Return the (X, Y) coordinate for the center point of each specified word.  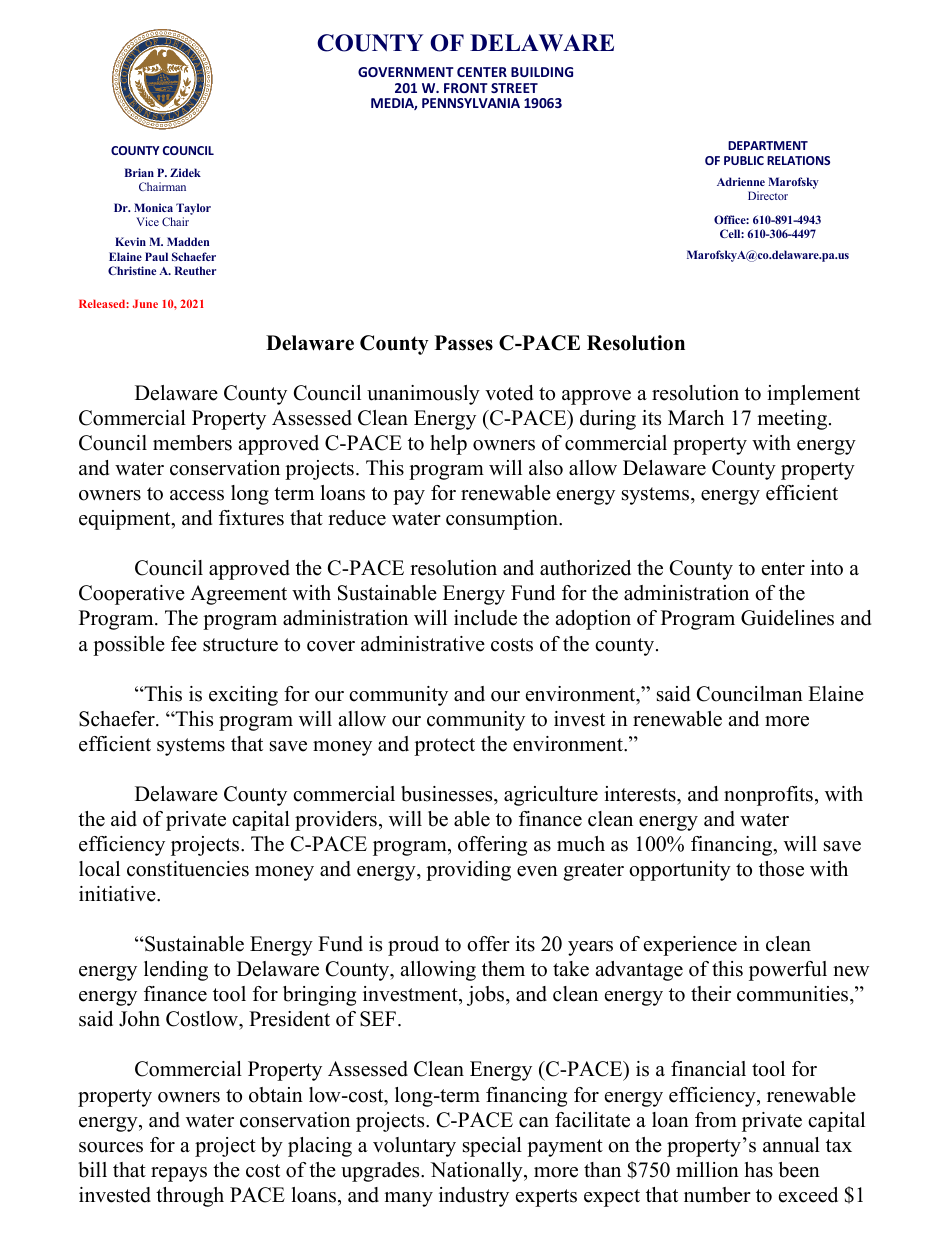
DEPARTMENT (768, 145)
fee (184, 644)
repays (179, 1174)
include (485, 618)
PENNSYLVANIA (471, 103)
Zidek (185, 172)
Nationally (477, 1172)
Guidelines (787, 618)
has (759, 1170)
